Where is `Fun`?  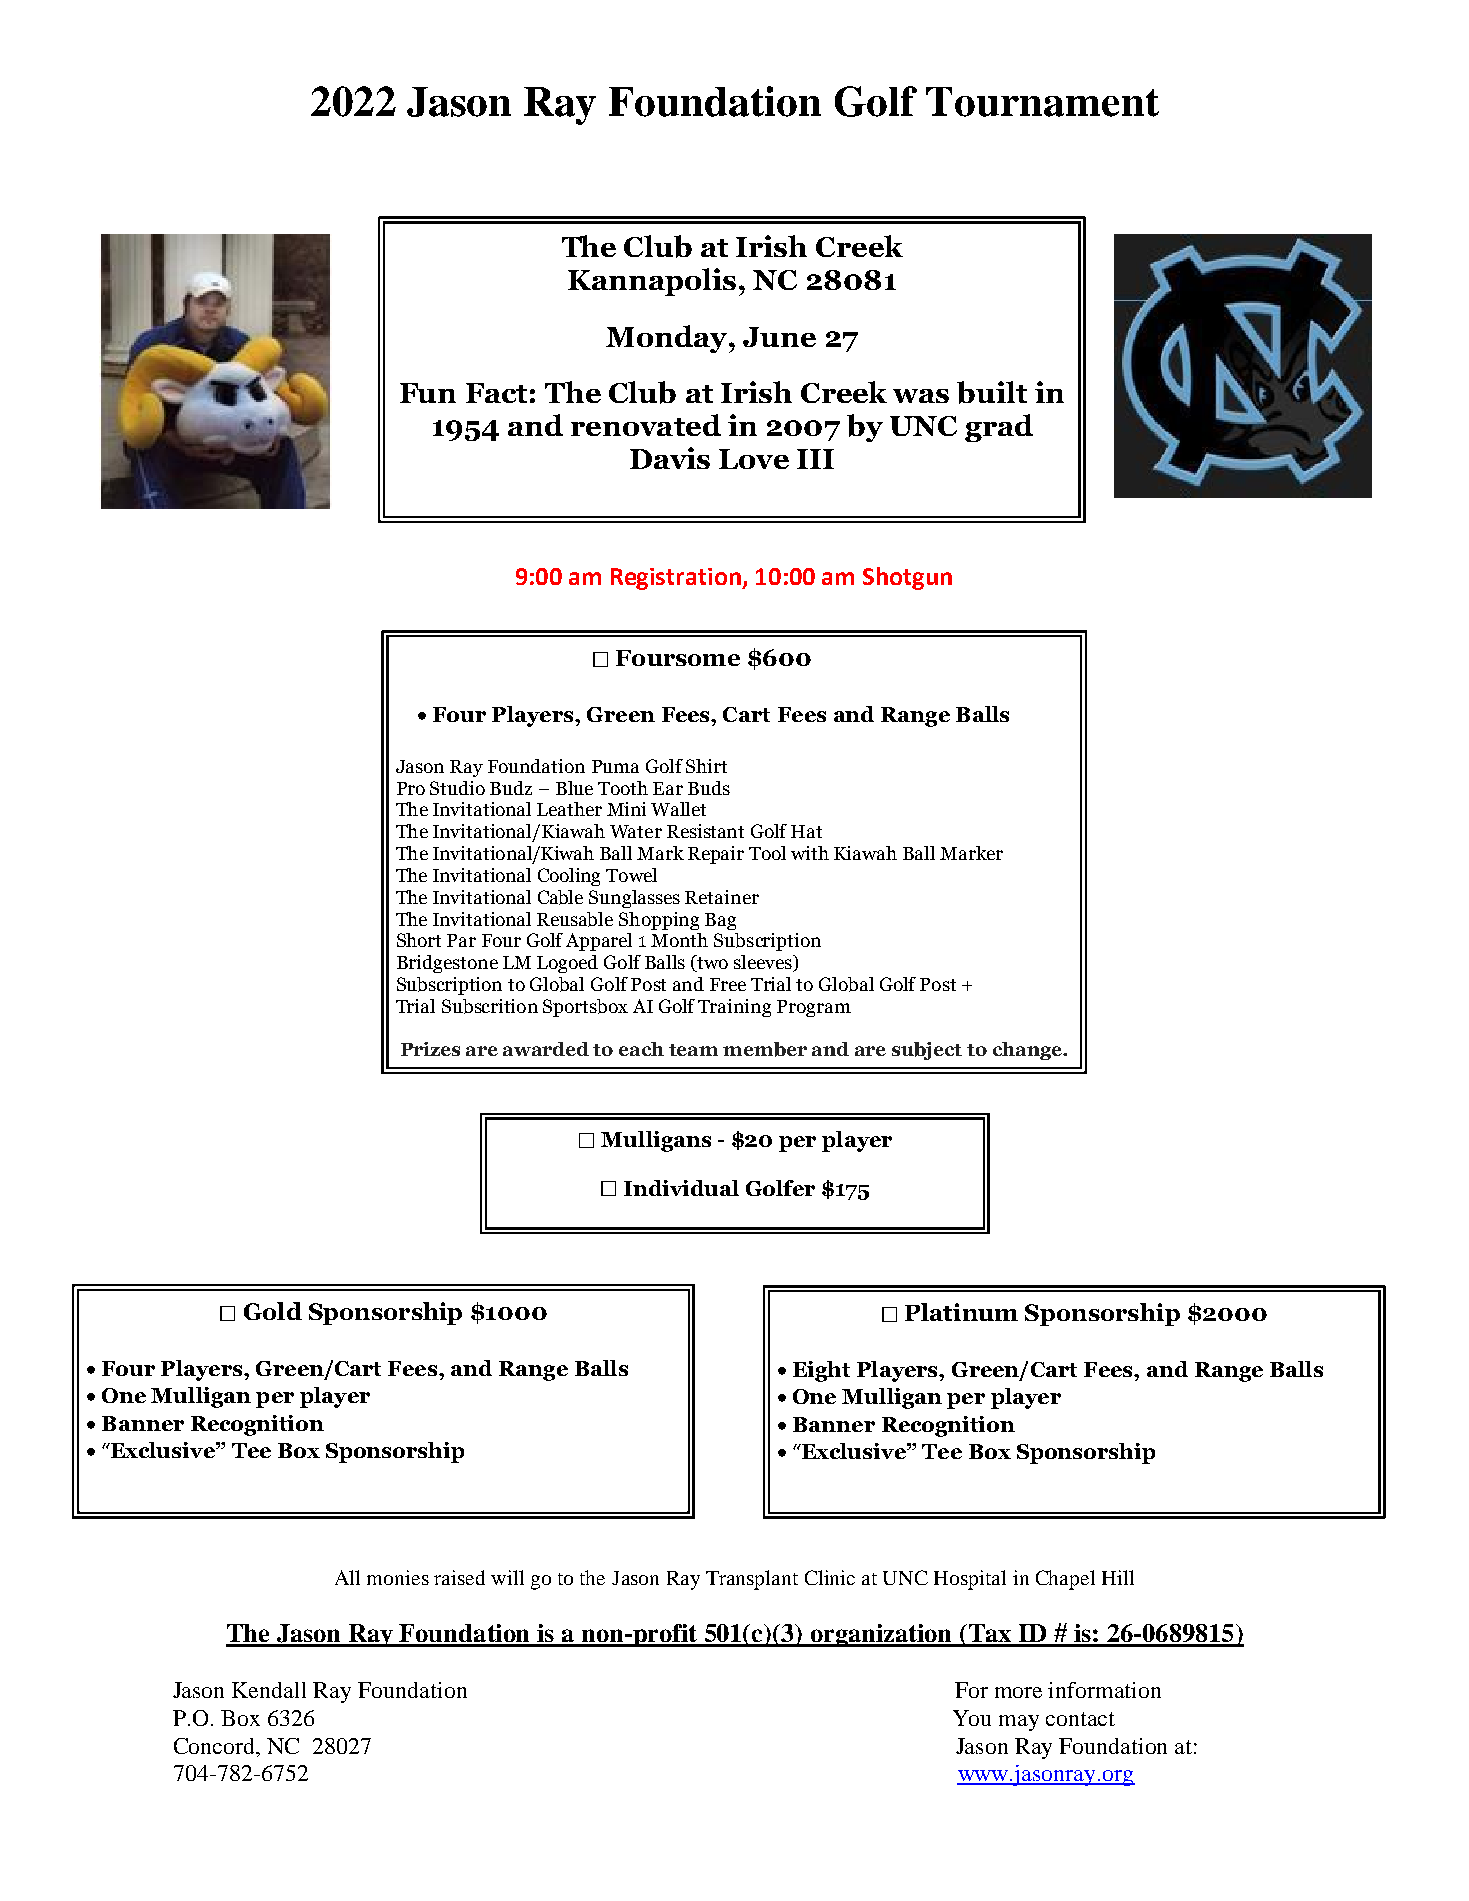
Fun is located at coordinates (428, 393).
